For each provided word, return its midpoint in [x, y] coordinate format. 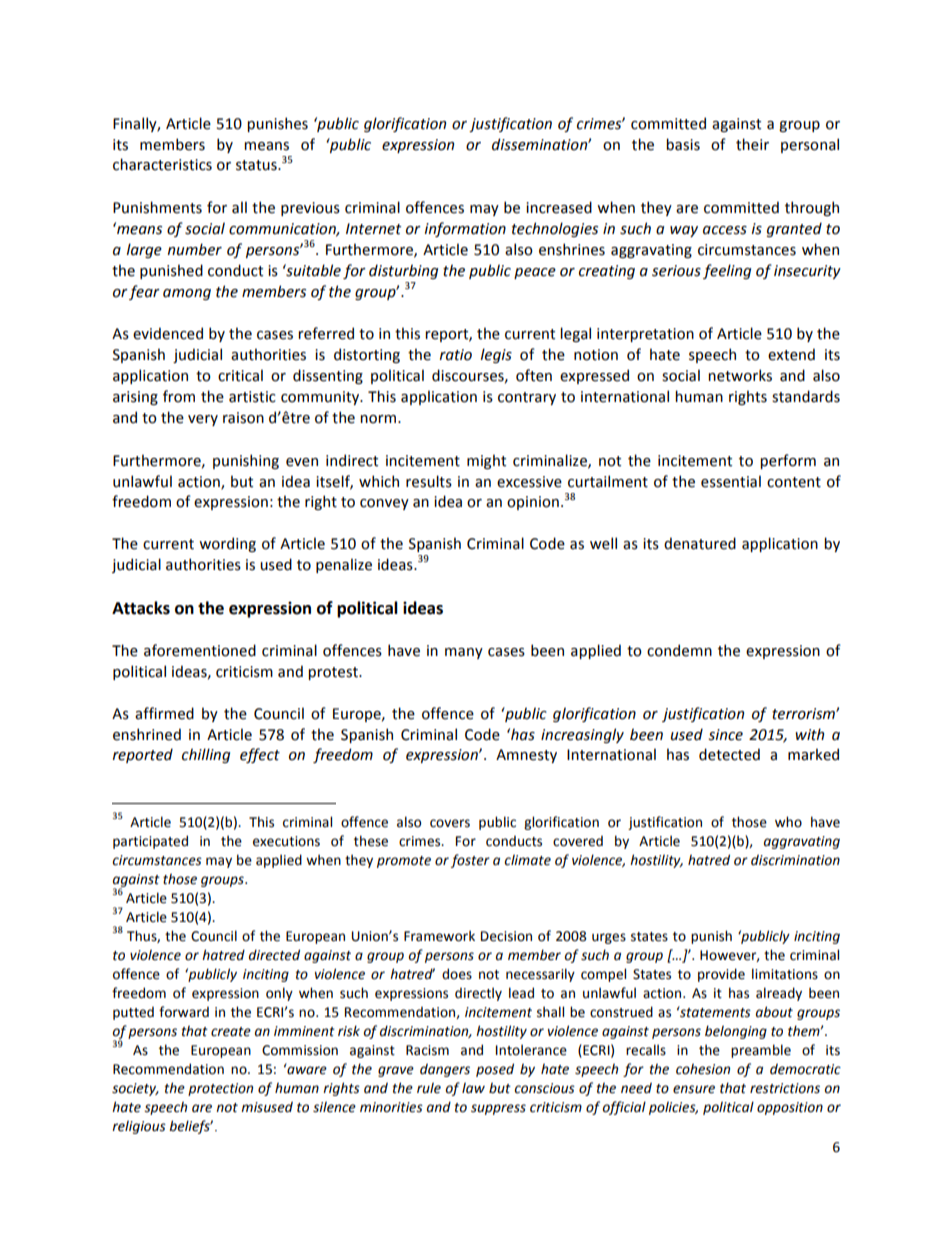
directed [274, 955]
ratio [456, 355]
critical [240, 375]
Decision [506, 936]
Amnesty [526, 756]
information [465, 229]
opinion [533, 503]
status [257, 165]
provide [721, 975]
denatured [700, 543]
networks [740, 375]
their [752, 144]
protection [220, 1089]
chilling [206, 755]
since [725, 735]
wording [227, 544]
